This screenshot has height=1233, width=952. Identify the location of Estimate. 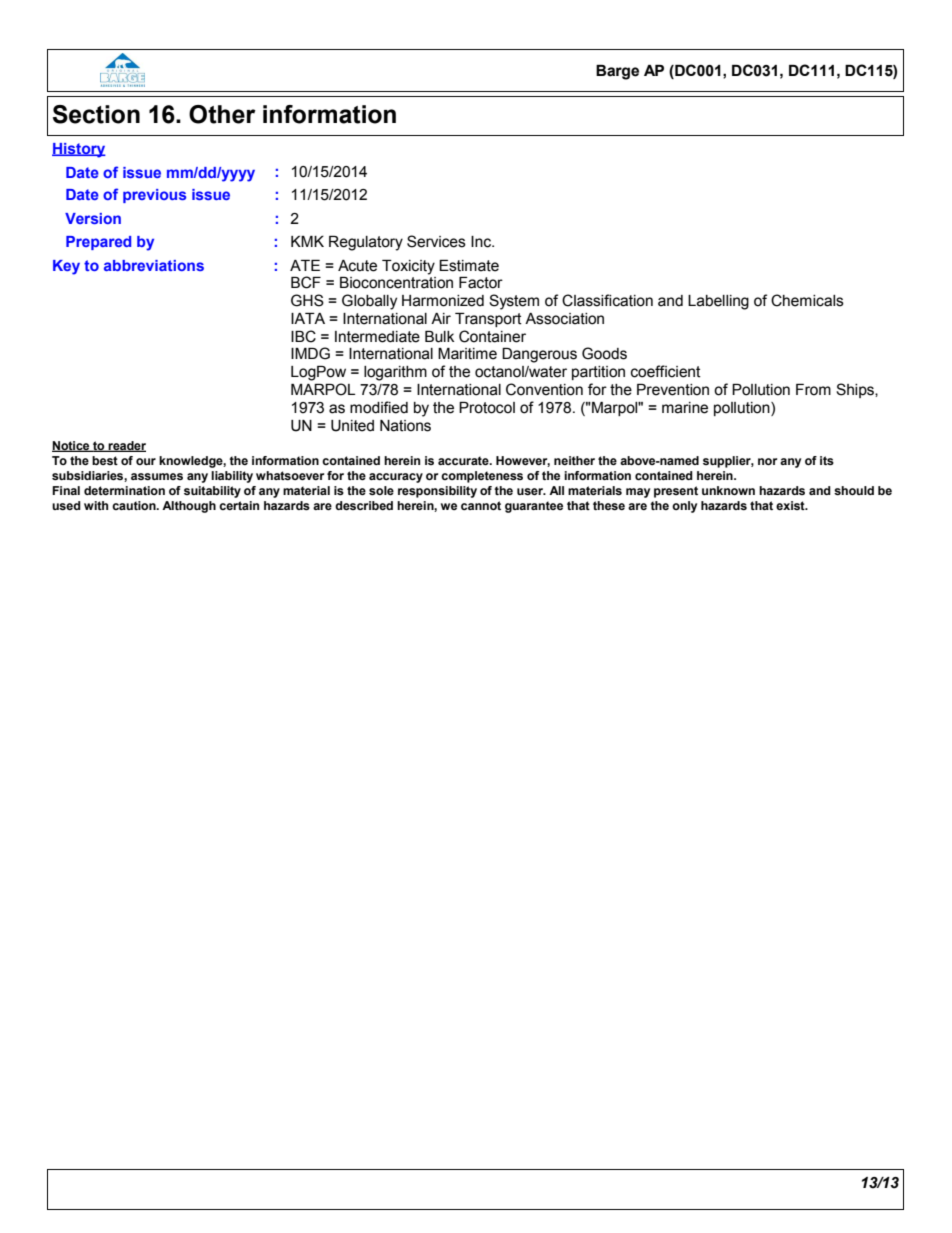
(469, 266).
